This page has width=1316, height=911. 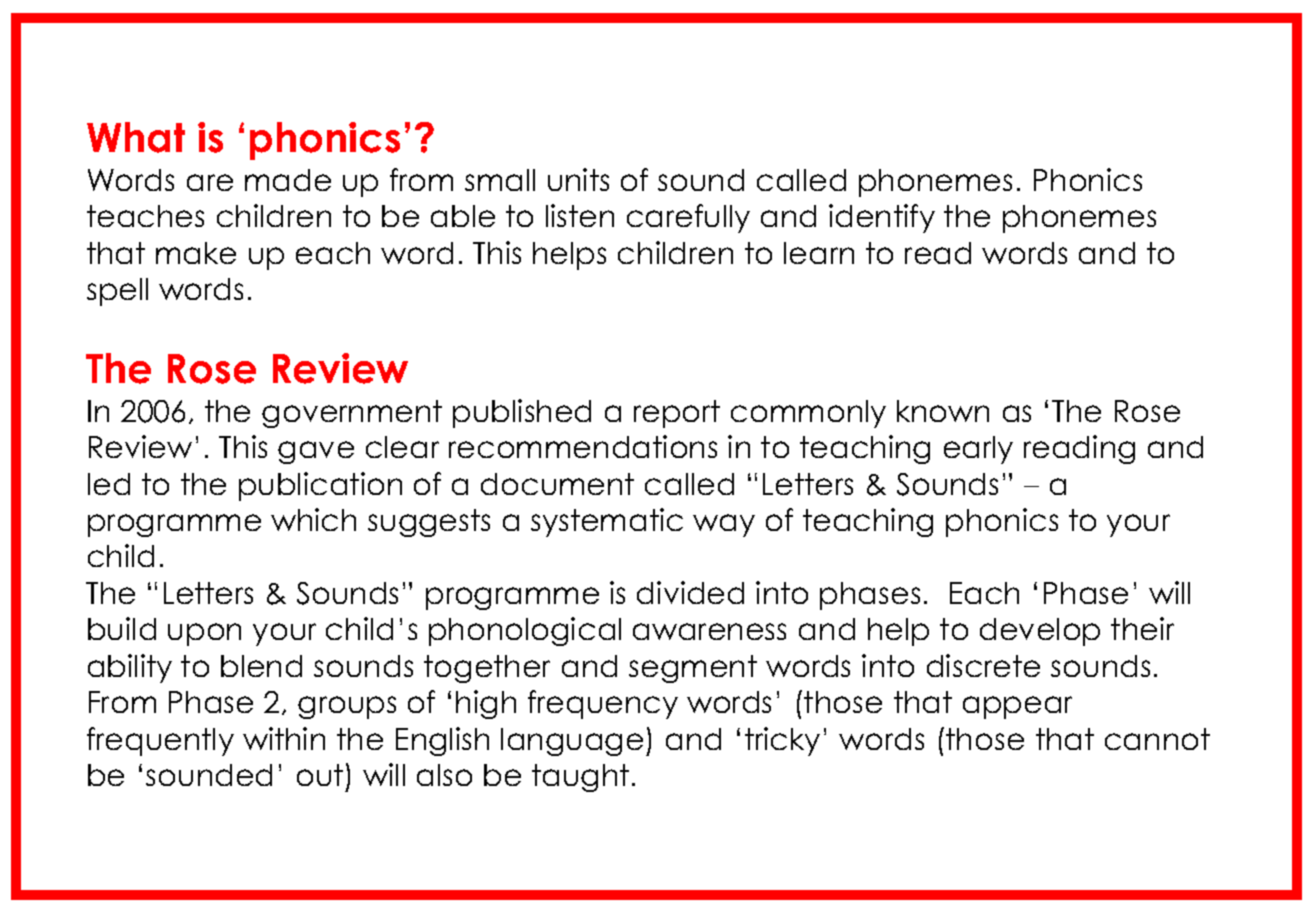 I want to click on taught, so click(x=580, y=778).
